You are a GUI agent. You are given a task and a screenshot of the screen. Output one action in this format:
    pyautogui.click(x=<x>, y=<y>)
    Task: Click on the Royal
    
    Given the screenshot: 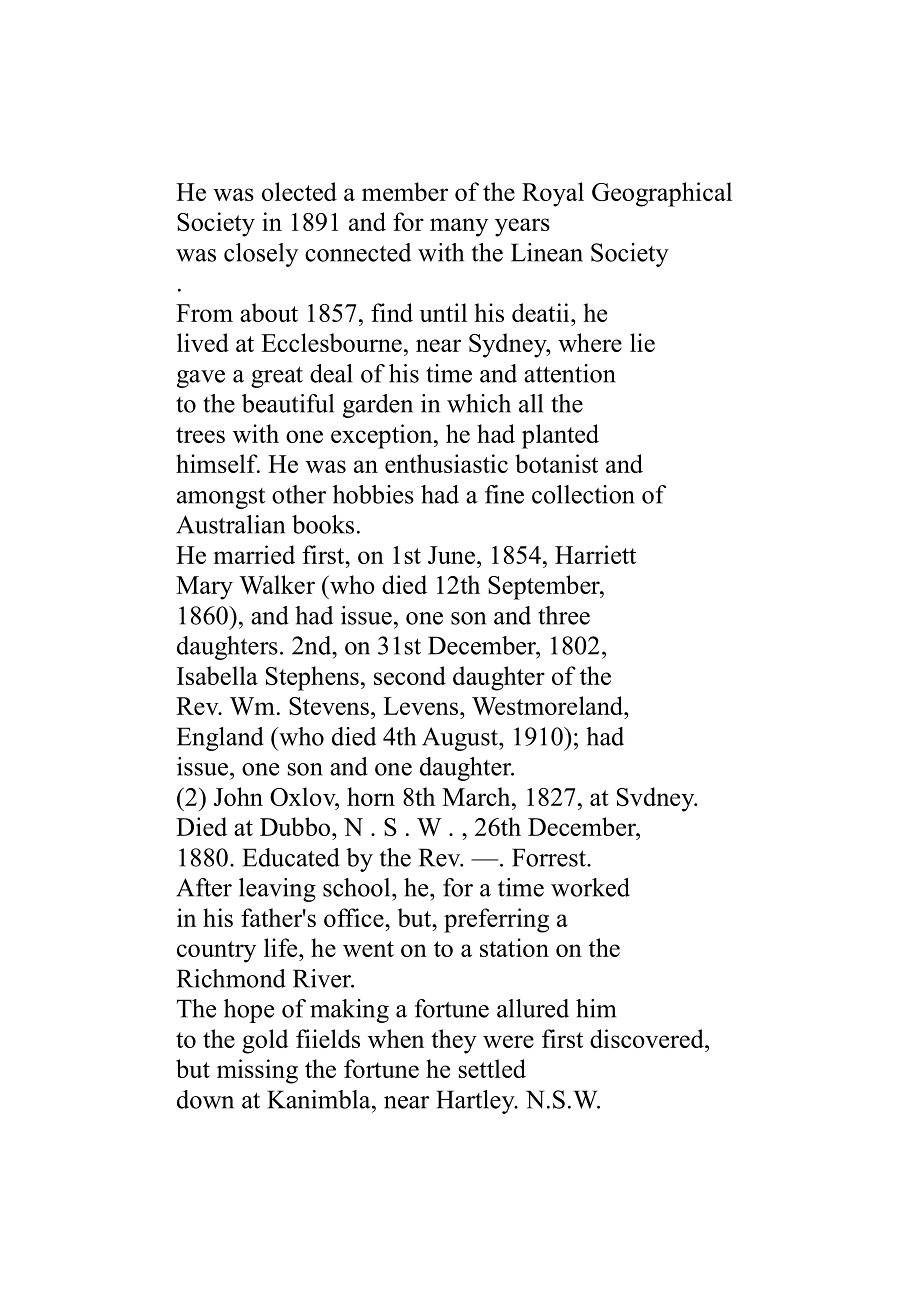 What is the action you would take?
    pyautogui.click(x=553, y=194)
